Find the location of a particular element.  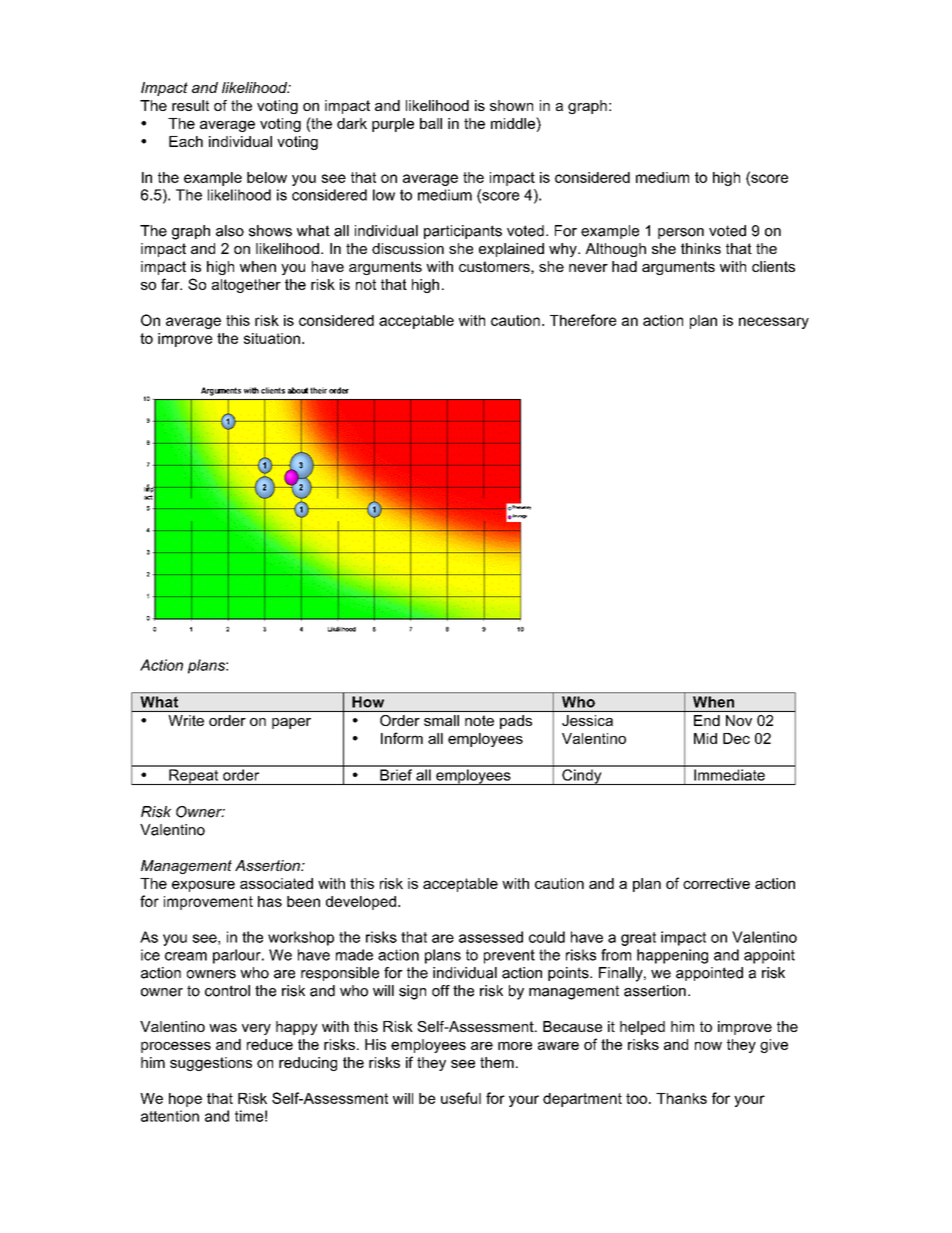

End is located at coordinates (707, 720).
